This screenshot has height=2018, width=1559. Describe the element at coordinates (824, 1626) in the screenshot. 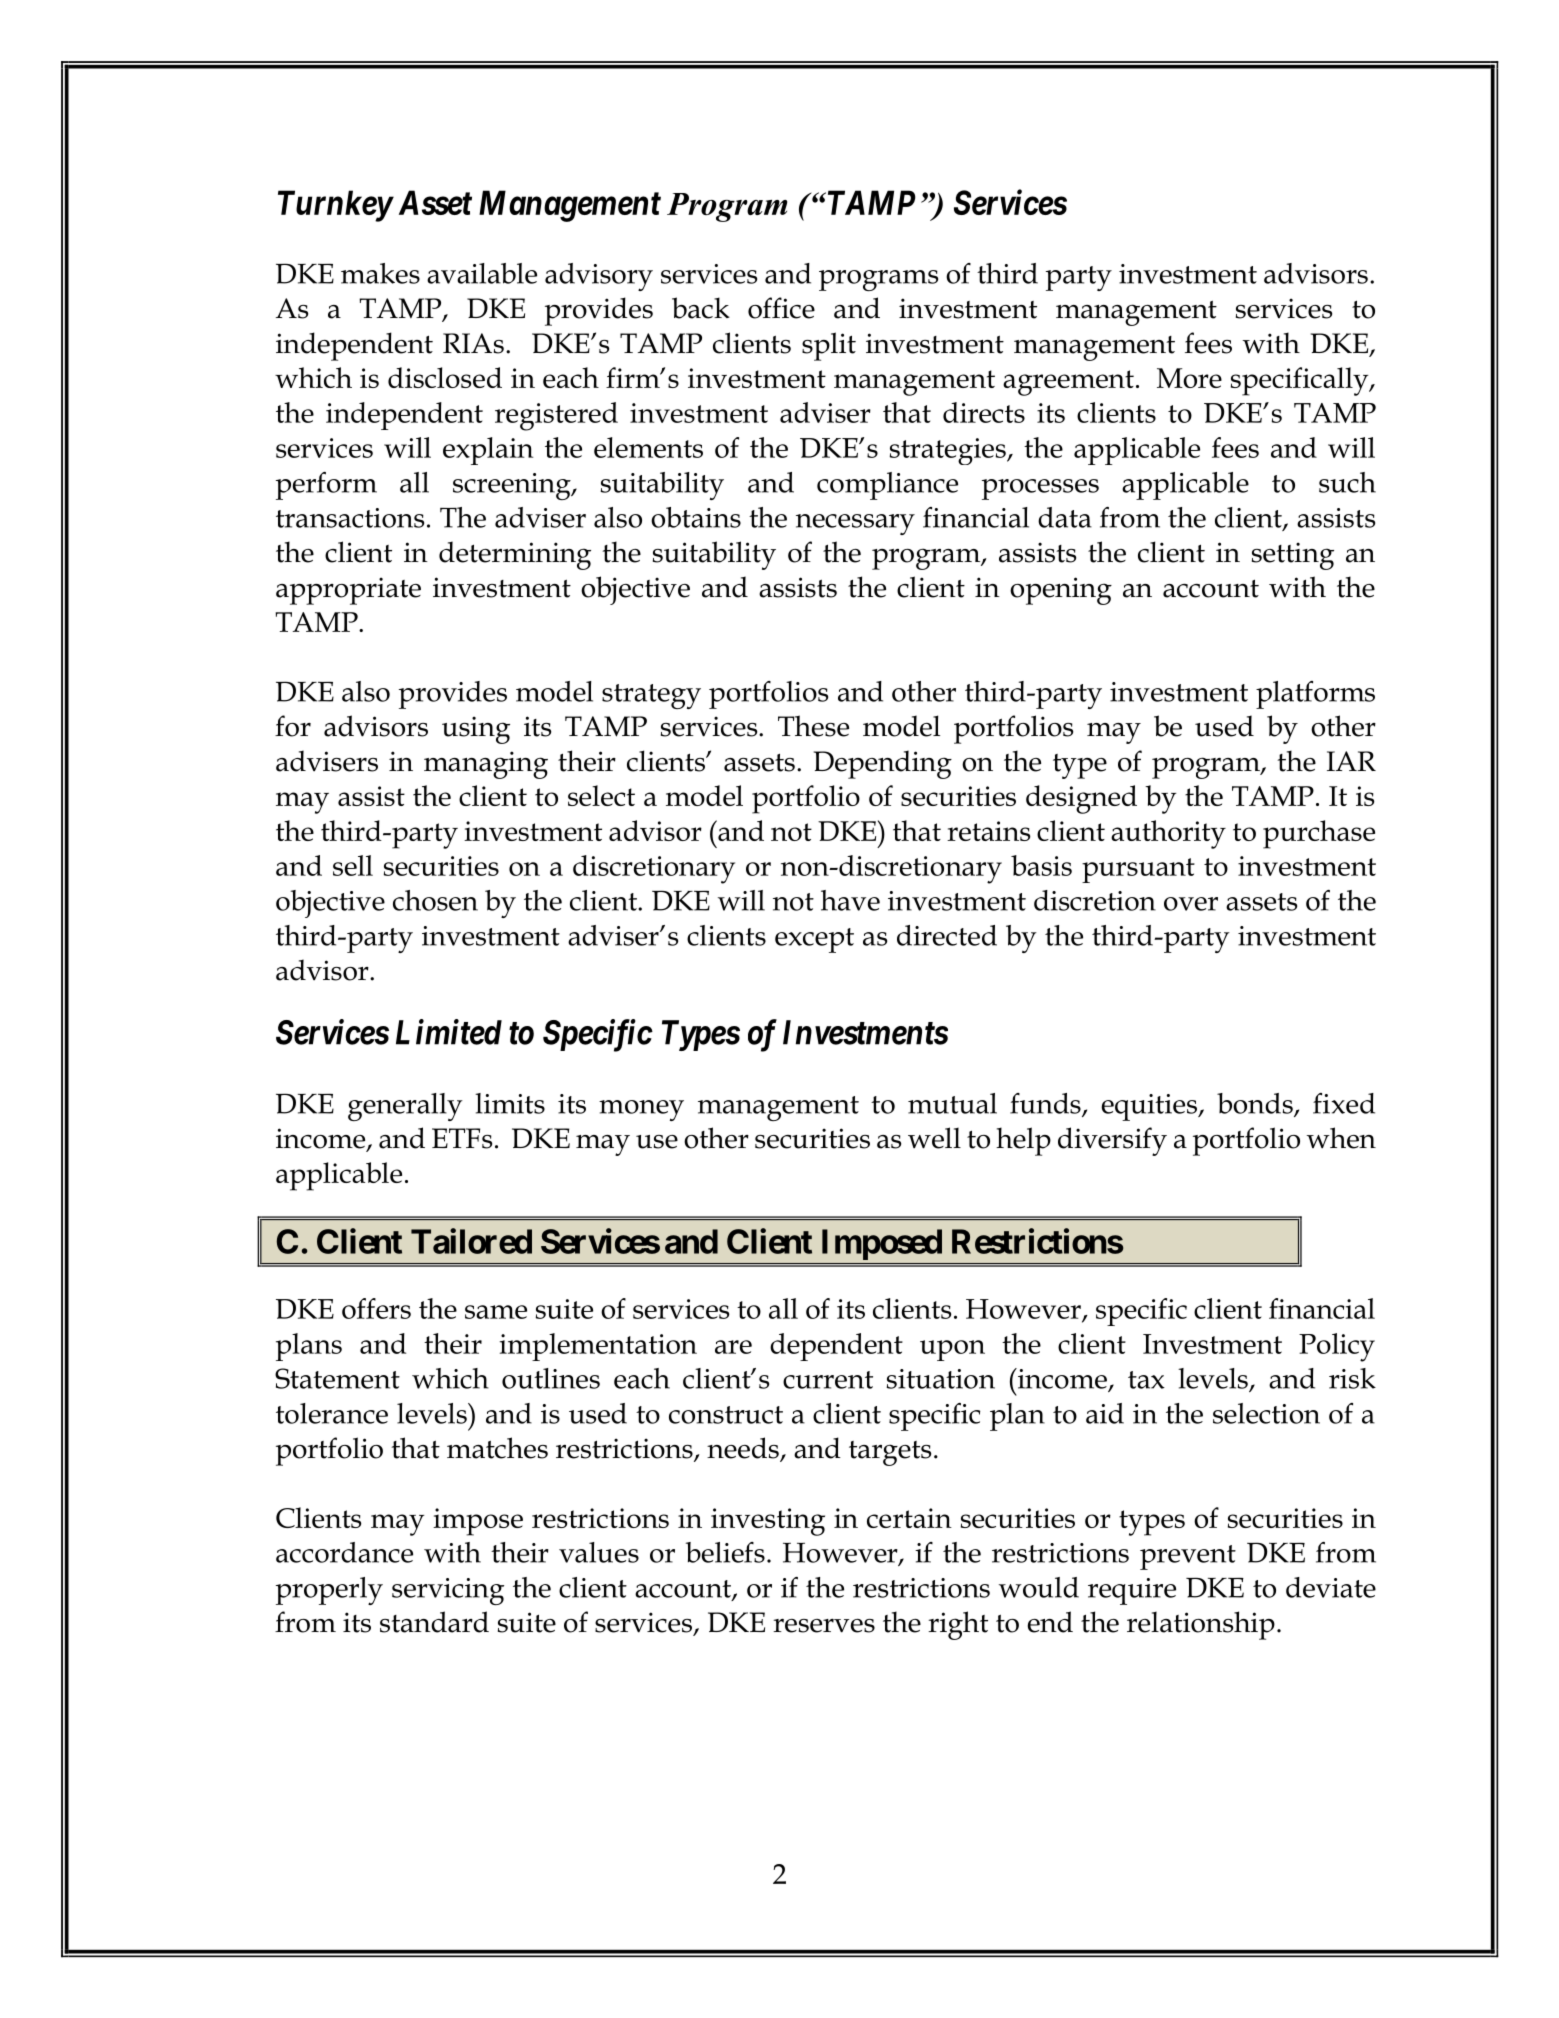

I see `reserves` at that location.
